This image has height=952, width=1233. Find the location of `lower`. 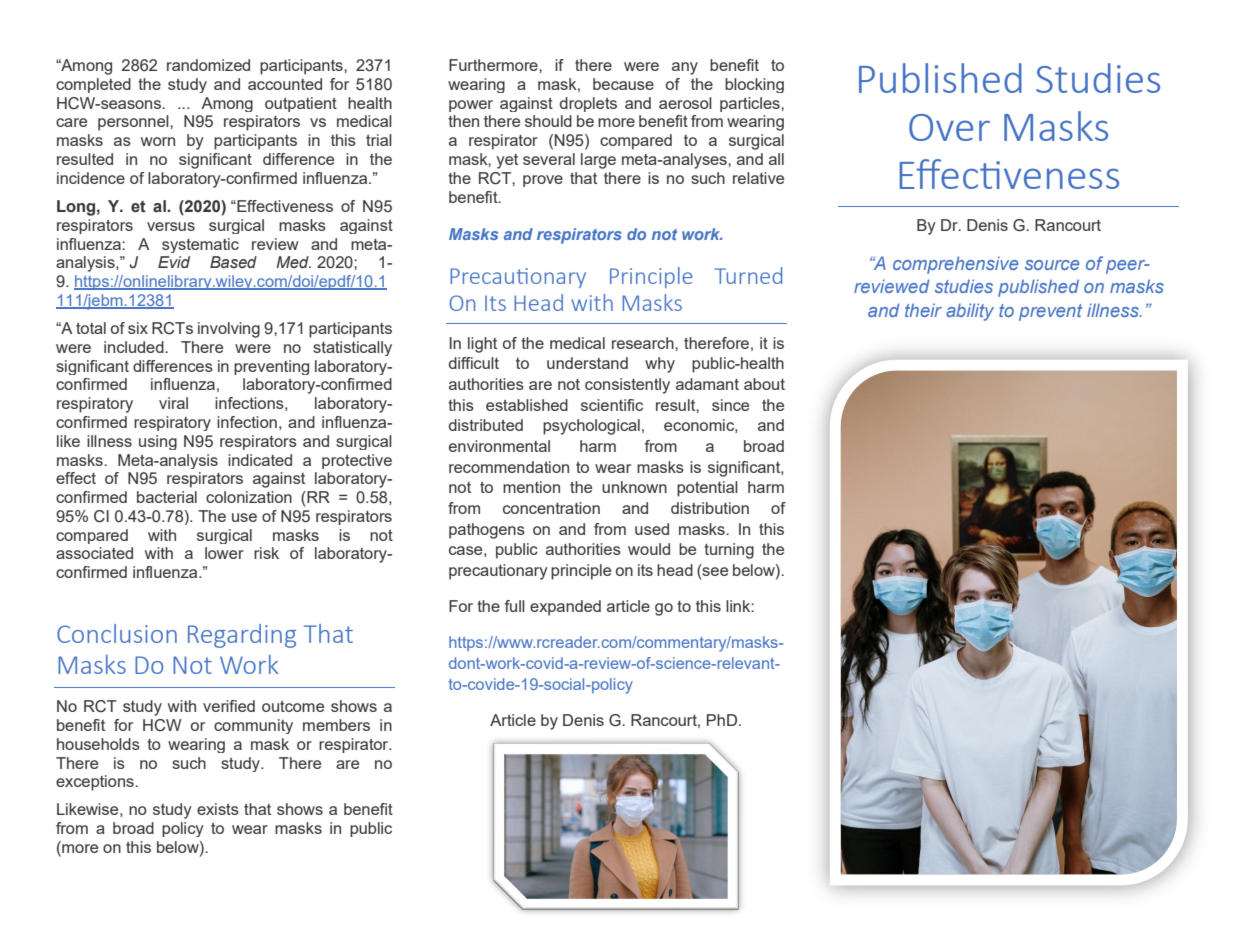

lower is located at coordinates (224, 553).
